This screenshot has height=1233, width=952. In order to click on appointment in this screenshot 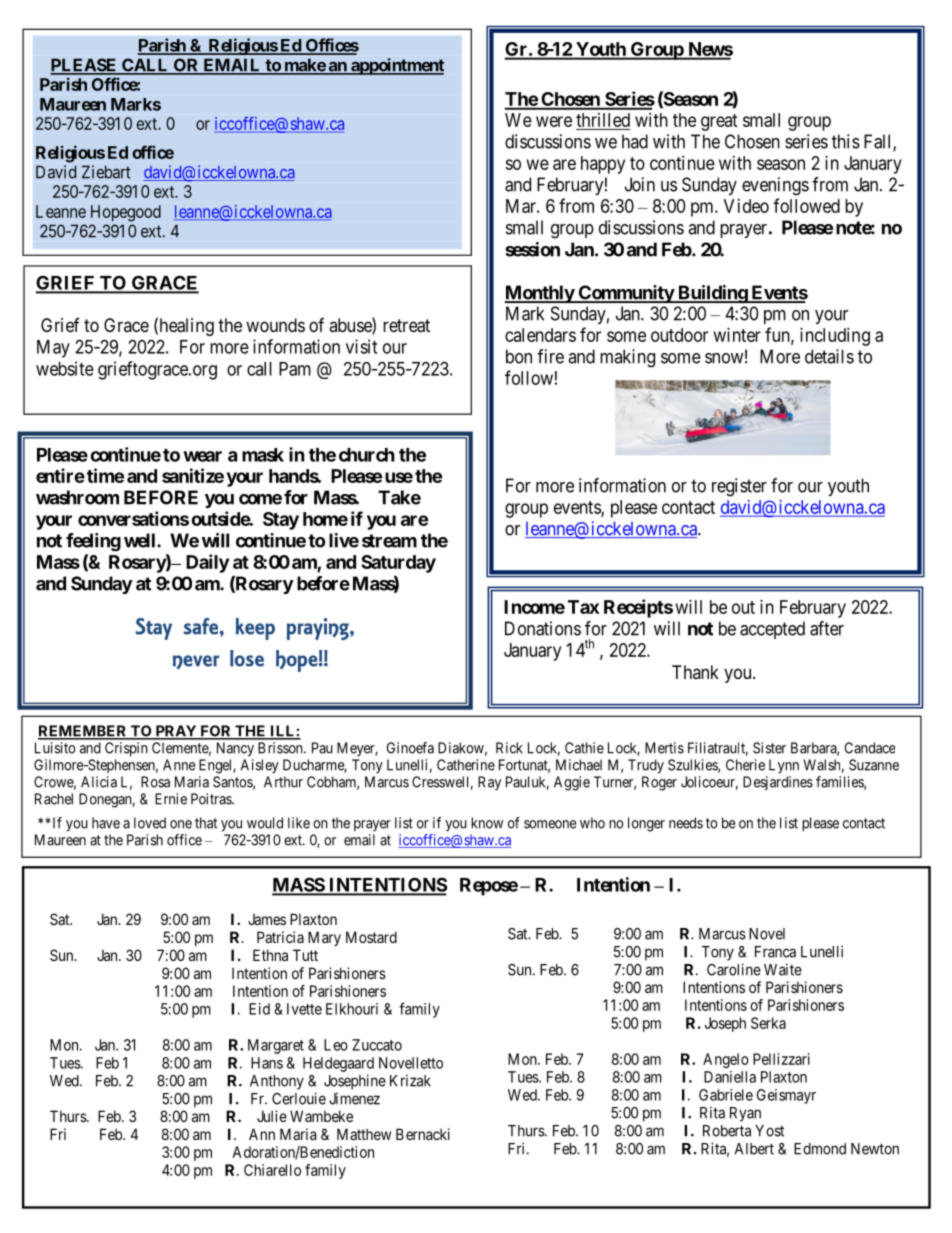, I will do `click(396, 66)`.
